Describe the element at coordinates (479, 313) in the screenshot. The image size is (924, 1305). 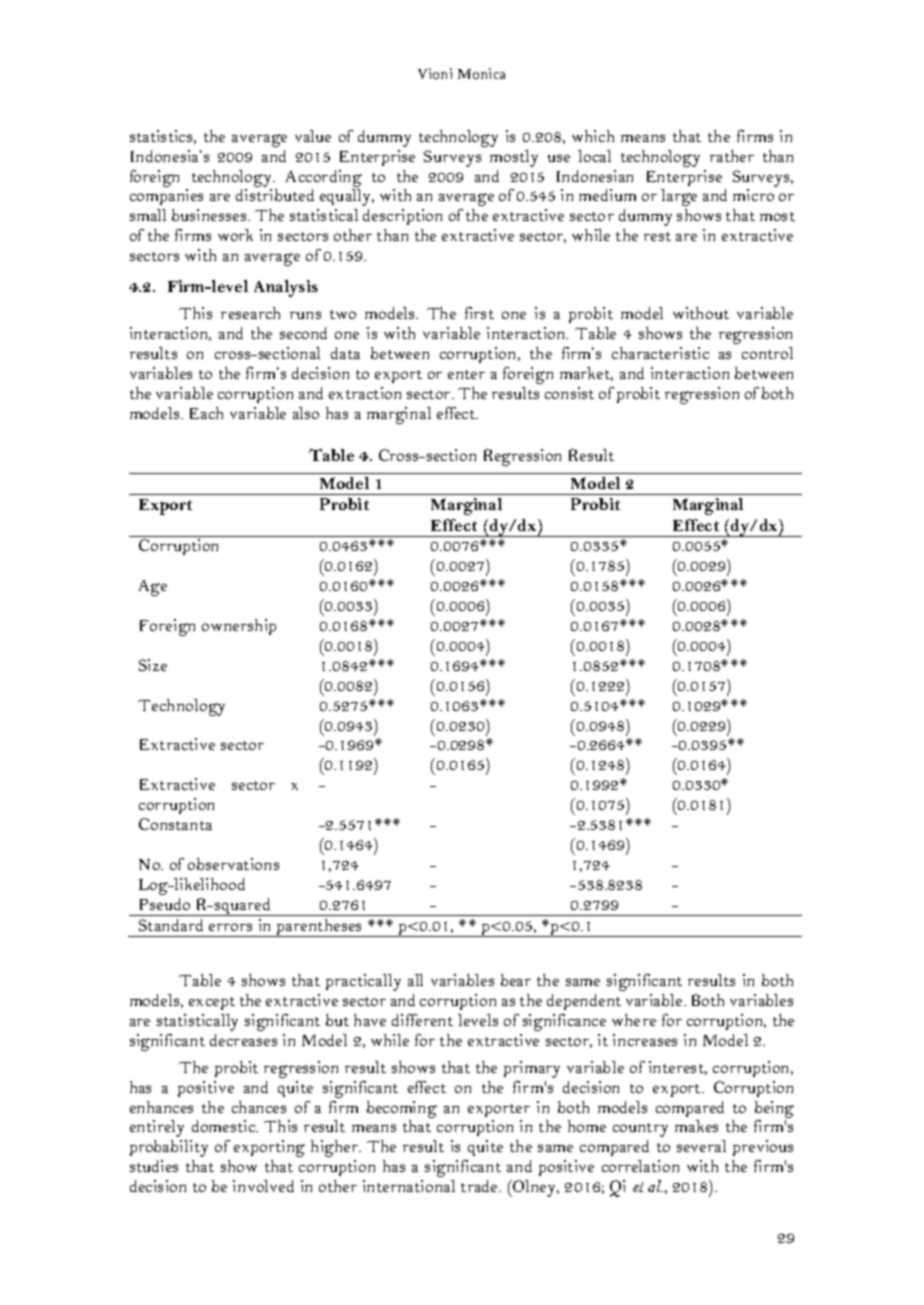
I see `first` at that location.
